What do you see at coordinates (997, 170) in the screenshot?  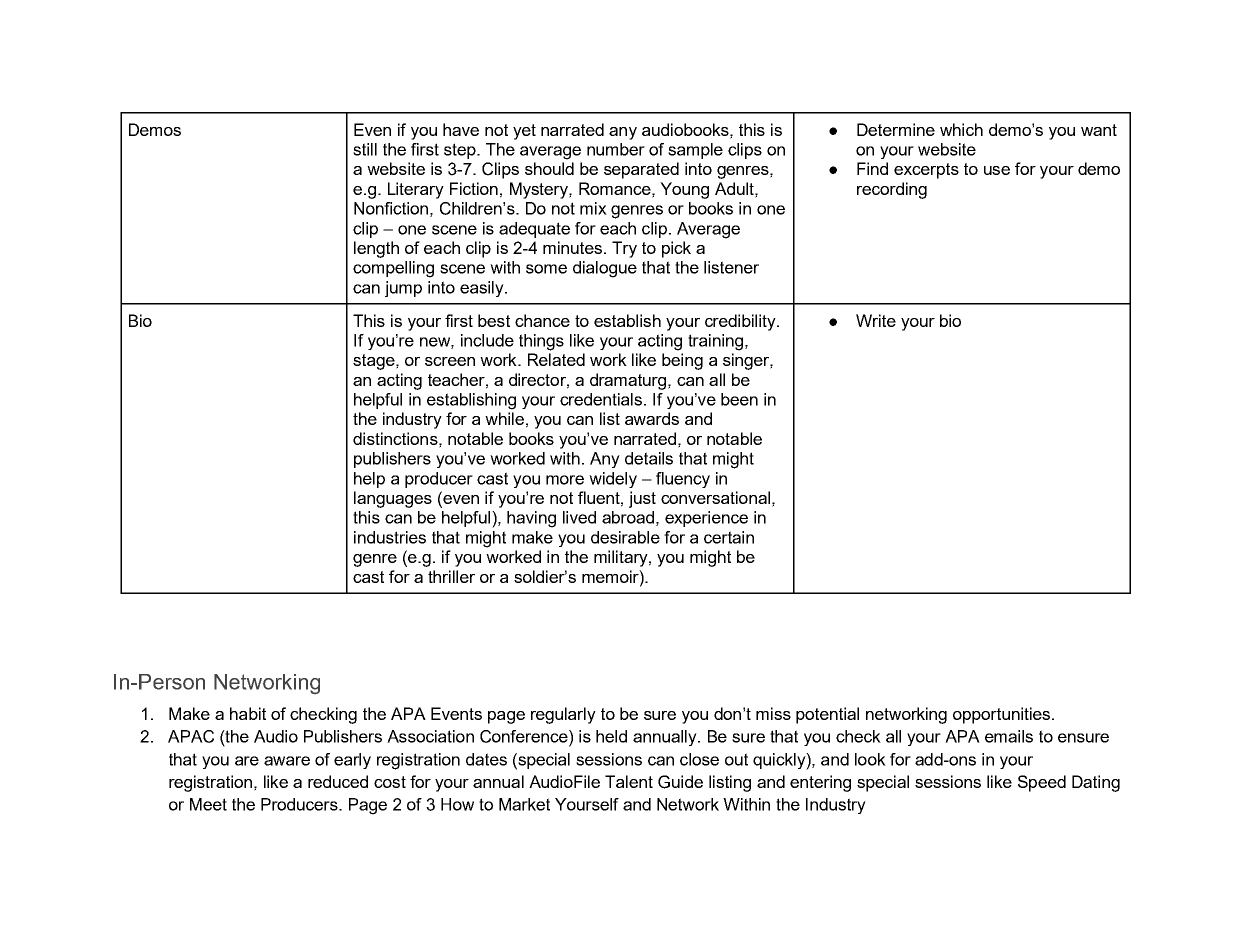 I see `use` at bounding box center [997, 170].
